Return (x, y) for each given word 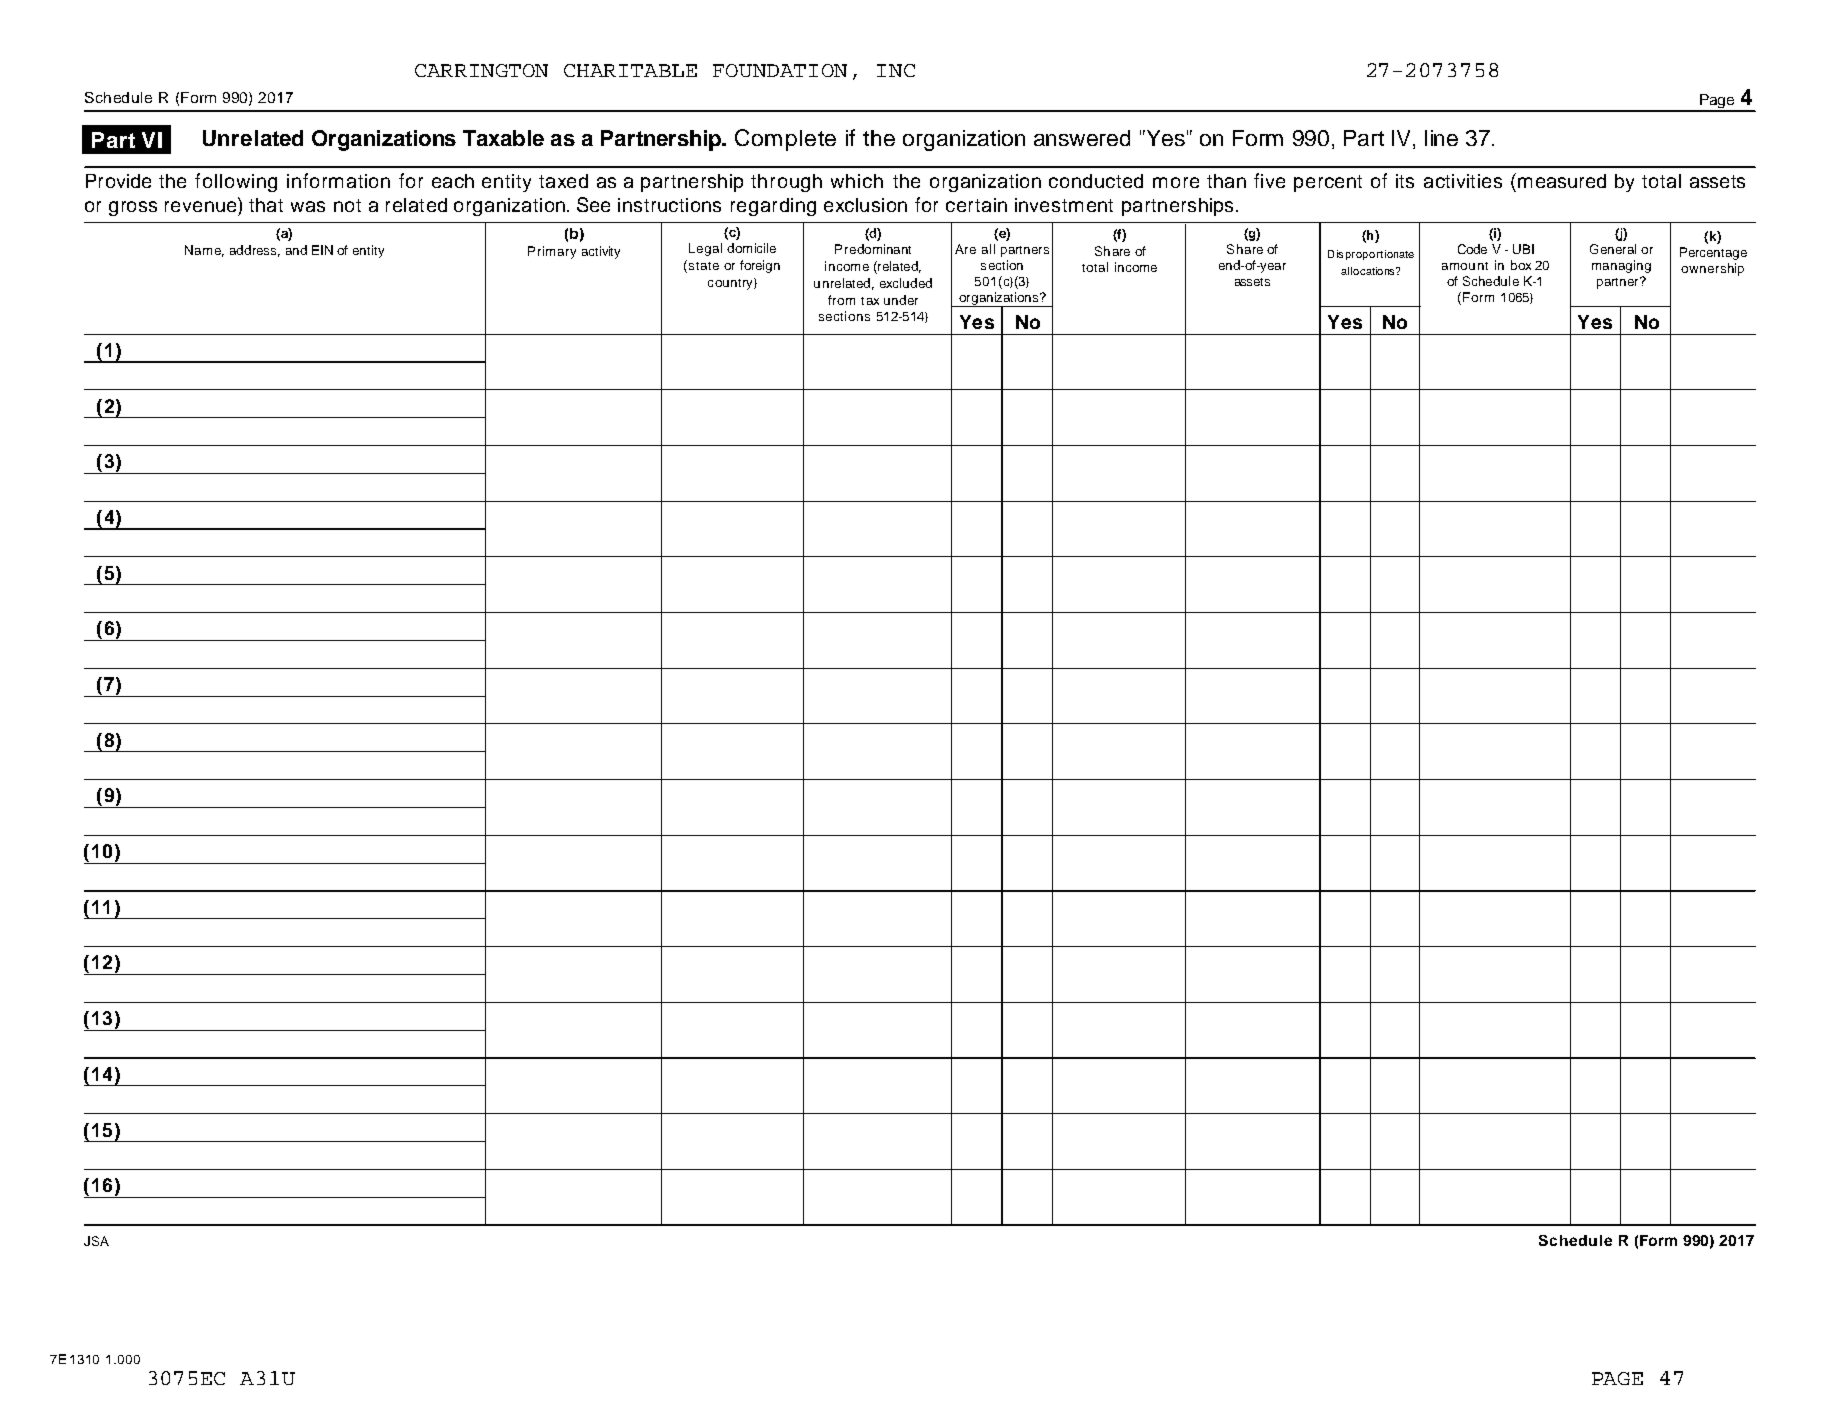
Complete (785, 140)
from (841, 300)
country (731, 284)
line (1441, 138)
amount (1465, 266)
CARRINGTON (481, 70)
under (901, 300)
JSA (96, 1241)
